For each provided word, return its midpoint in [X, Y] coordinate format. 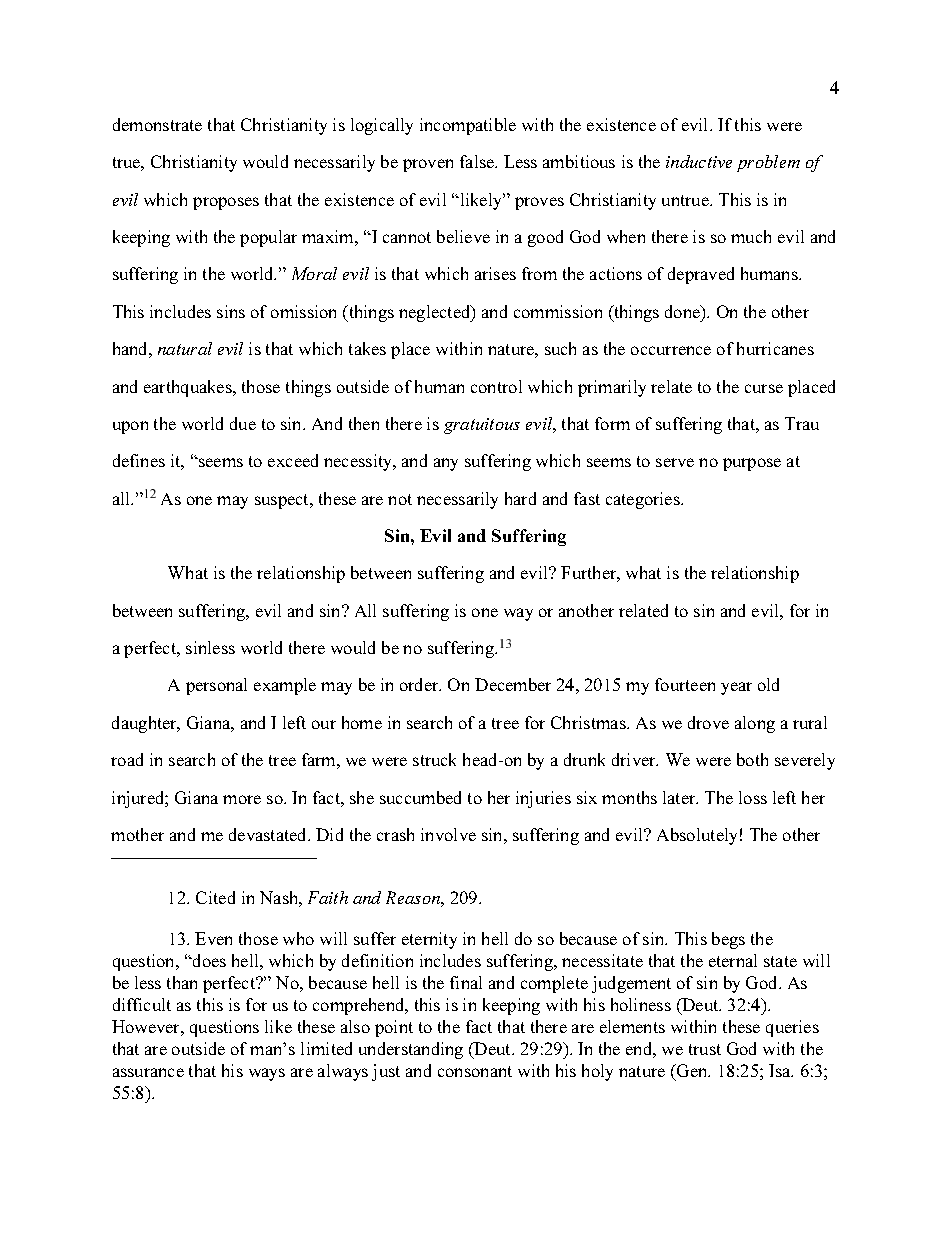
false [478, 161]
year [736, 688]
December [513, 684]
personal [216, 686]
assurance [148, 1072]
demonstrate [157, 124]
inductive [699, 161]
